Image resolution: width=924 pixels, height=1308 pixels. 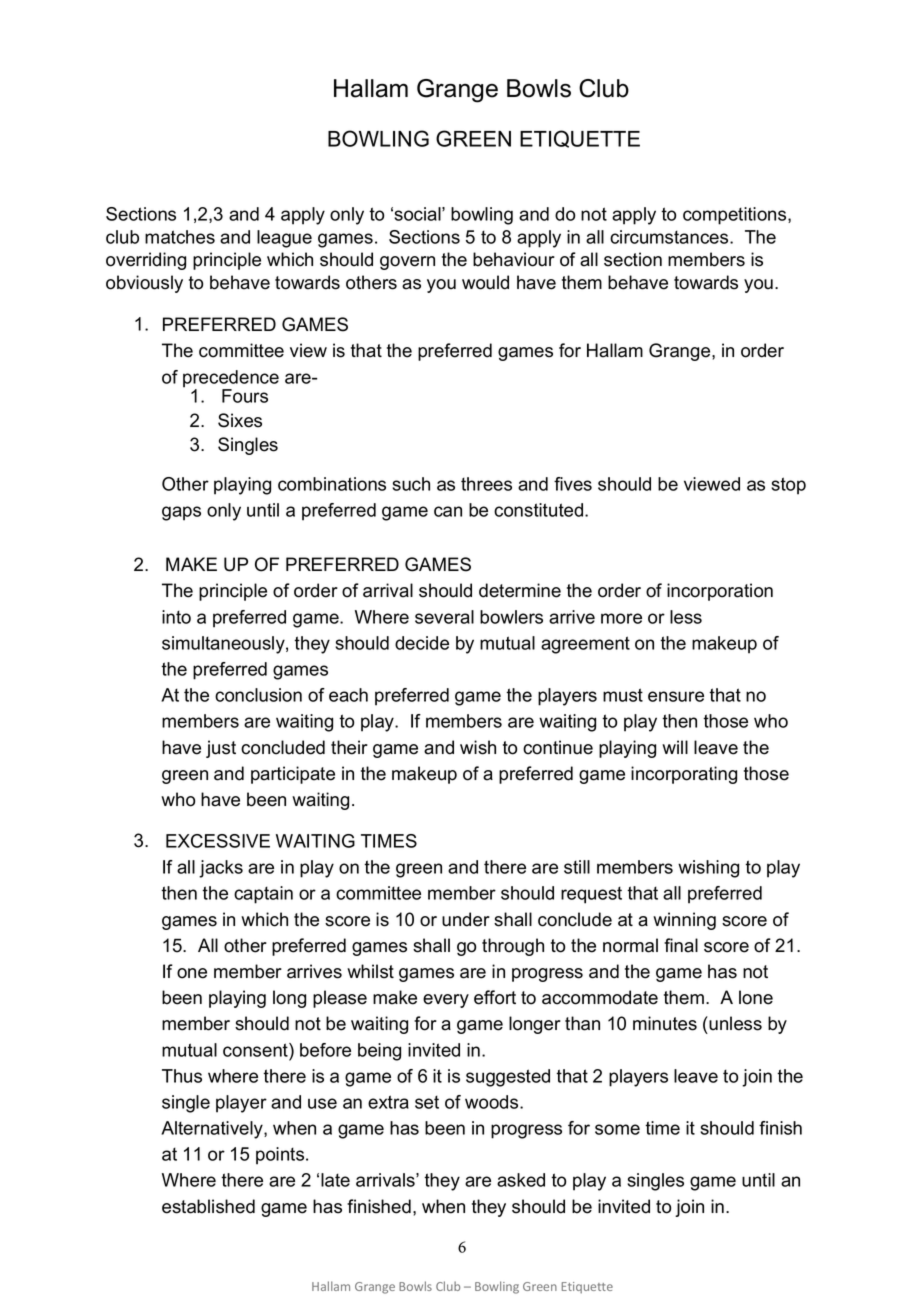 I want to click on final, so click(x=681, y=945).
